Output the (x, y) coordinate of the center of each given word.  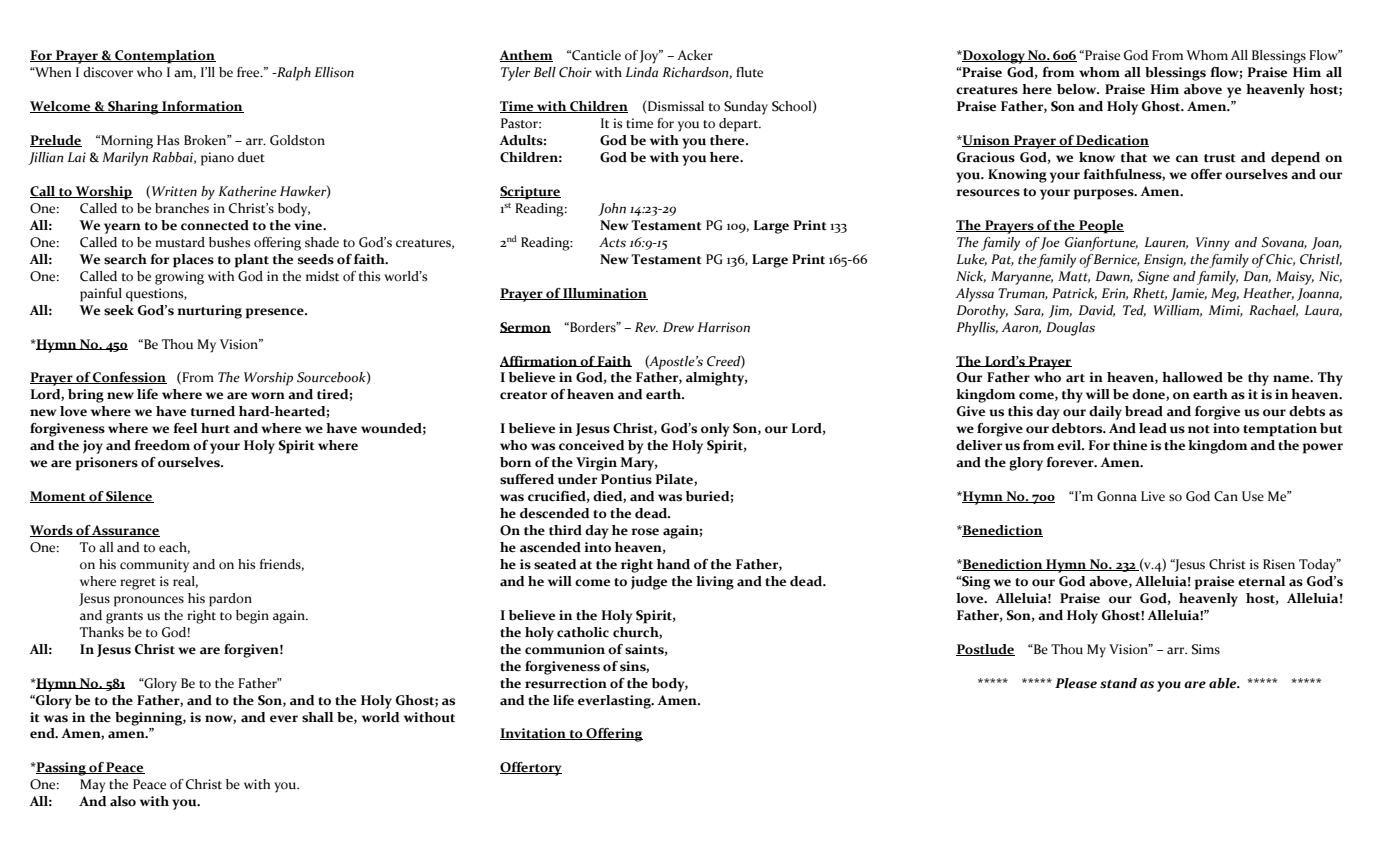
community (154, 566)
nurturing (209, 312)
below (1078, 89)
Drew (678, 327)
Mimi (1226, 311)
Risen (1279, 564)
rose (645, 532)
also (123, 801)
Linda (641, 72)
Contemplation (164, 57)
